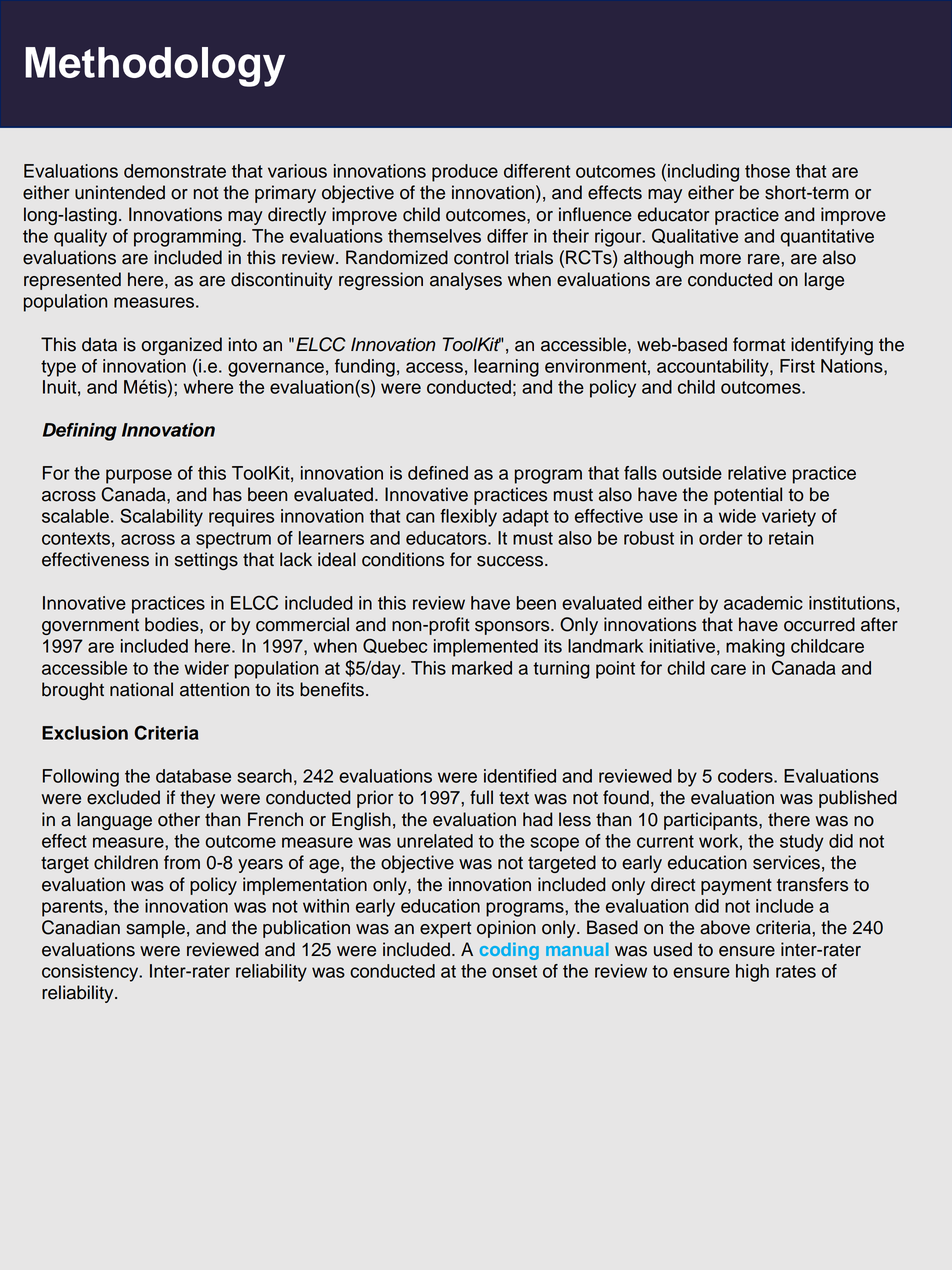 The image size is (952, 1270). Describe the element at coordinates (789, 518) in the document. I see `variety` at that location.
